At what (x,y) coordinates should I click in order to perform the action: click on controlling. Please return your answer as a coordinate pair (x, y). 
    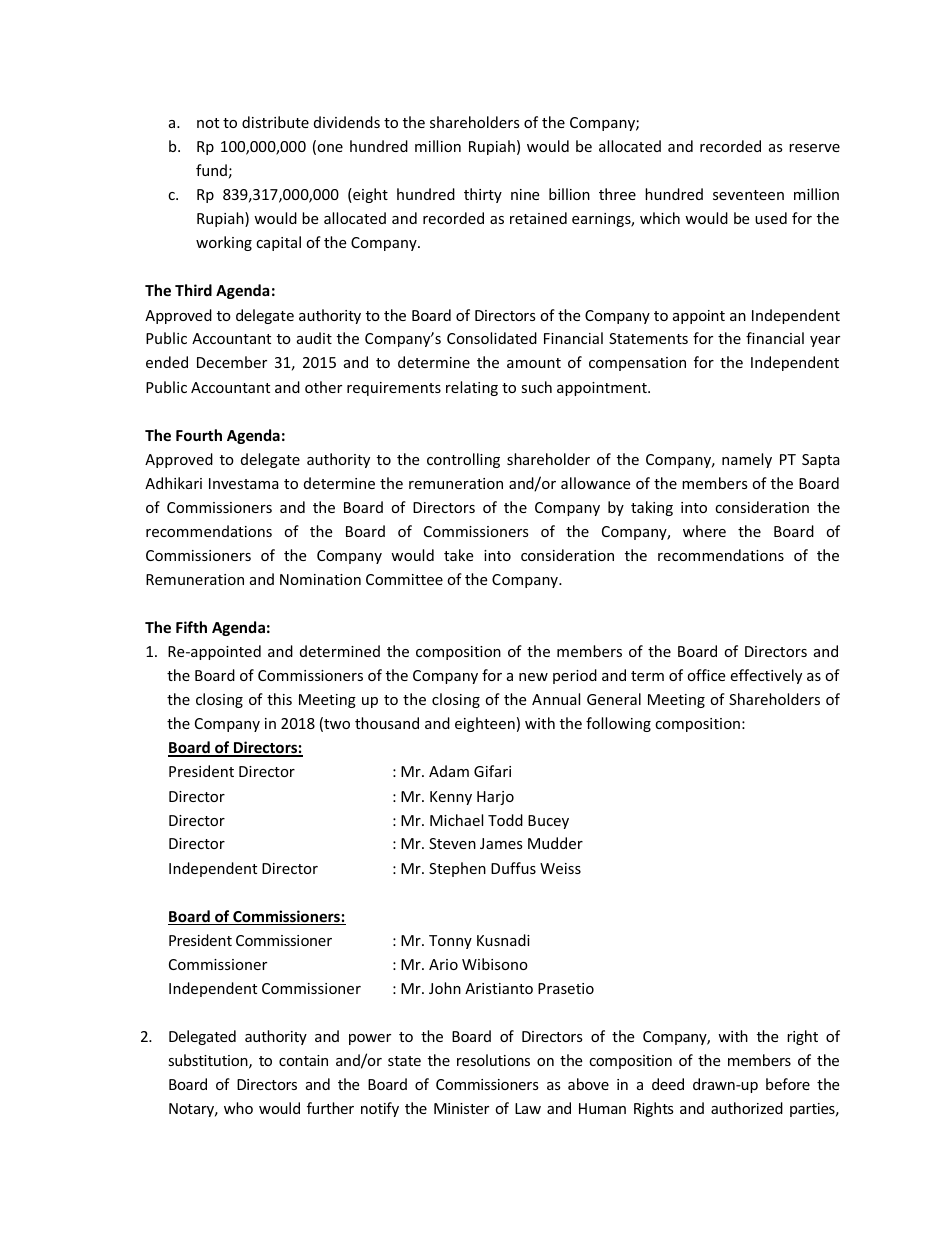
    Looking at the image, I should click on (463, 460).
